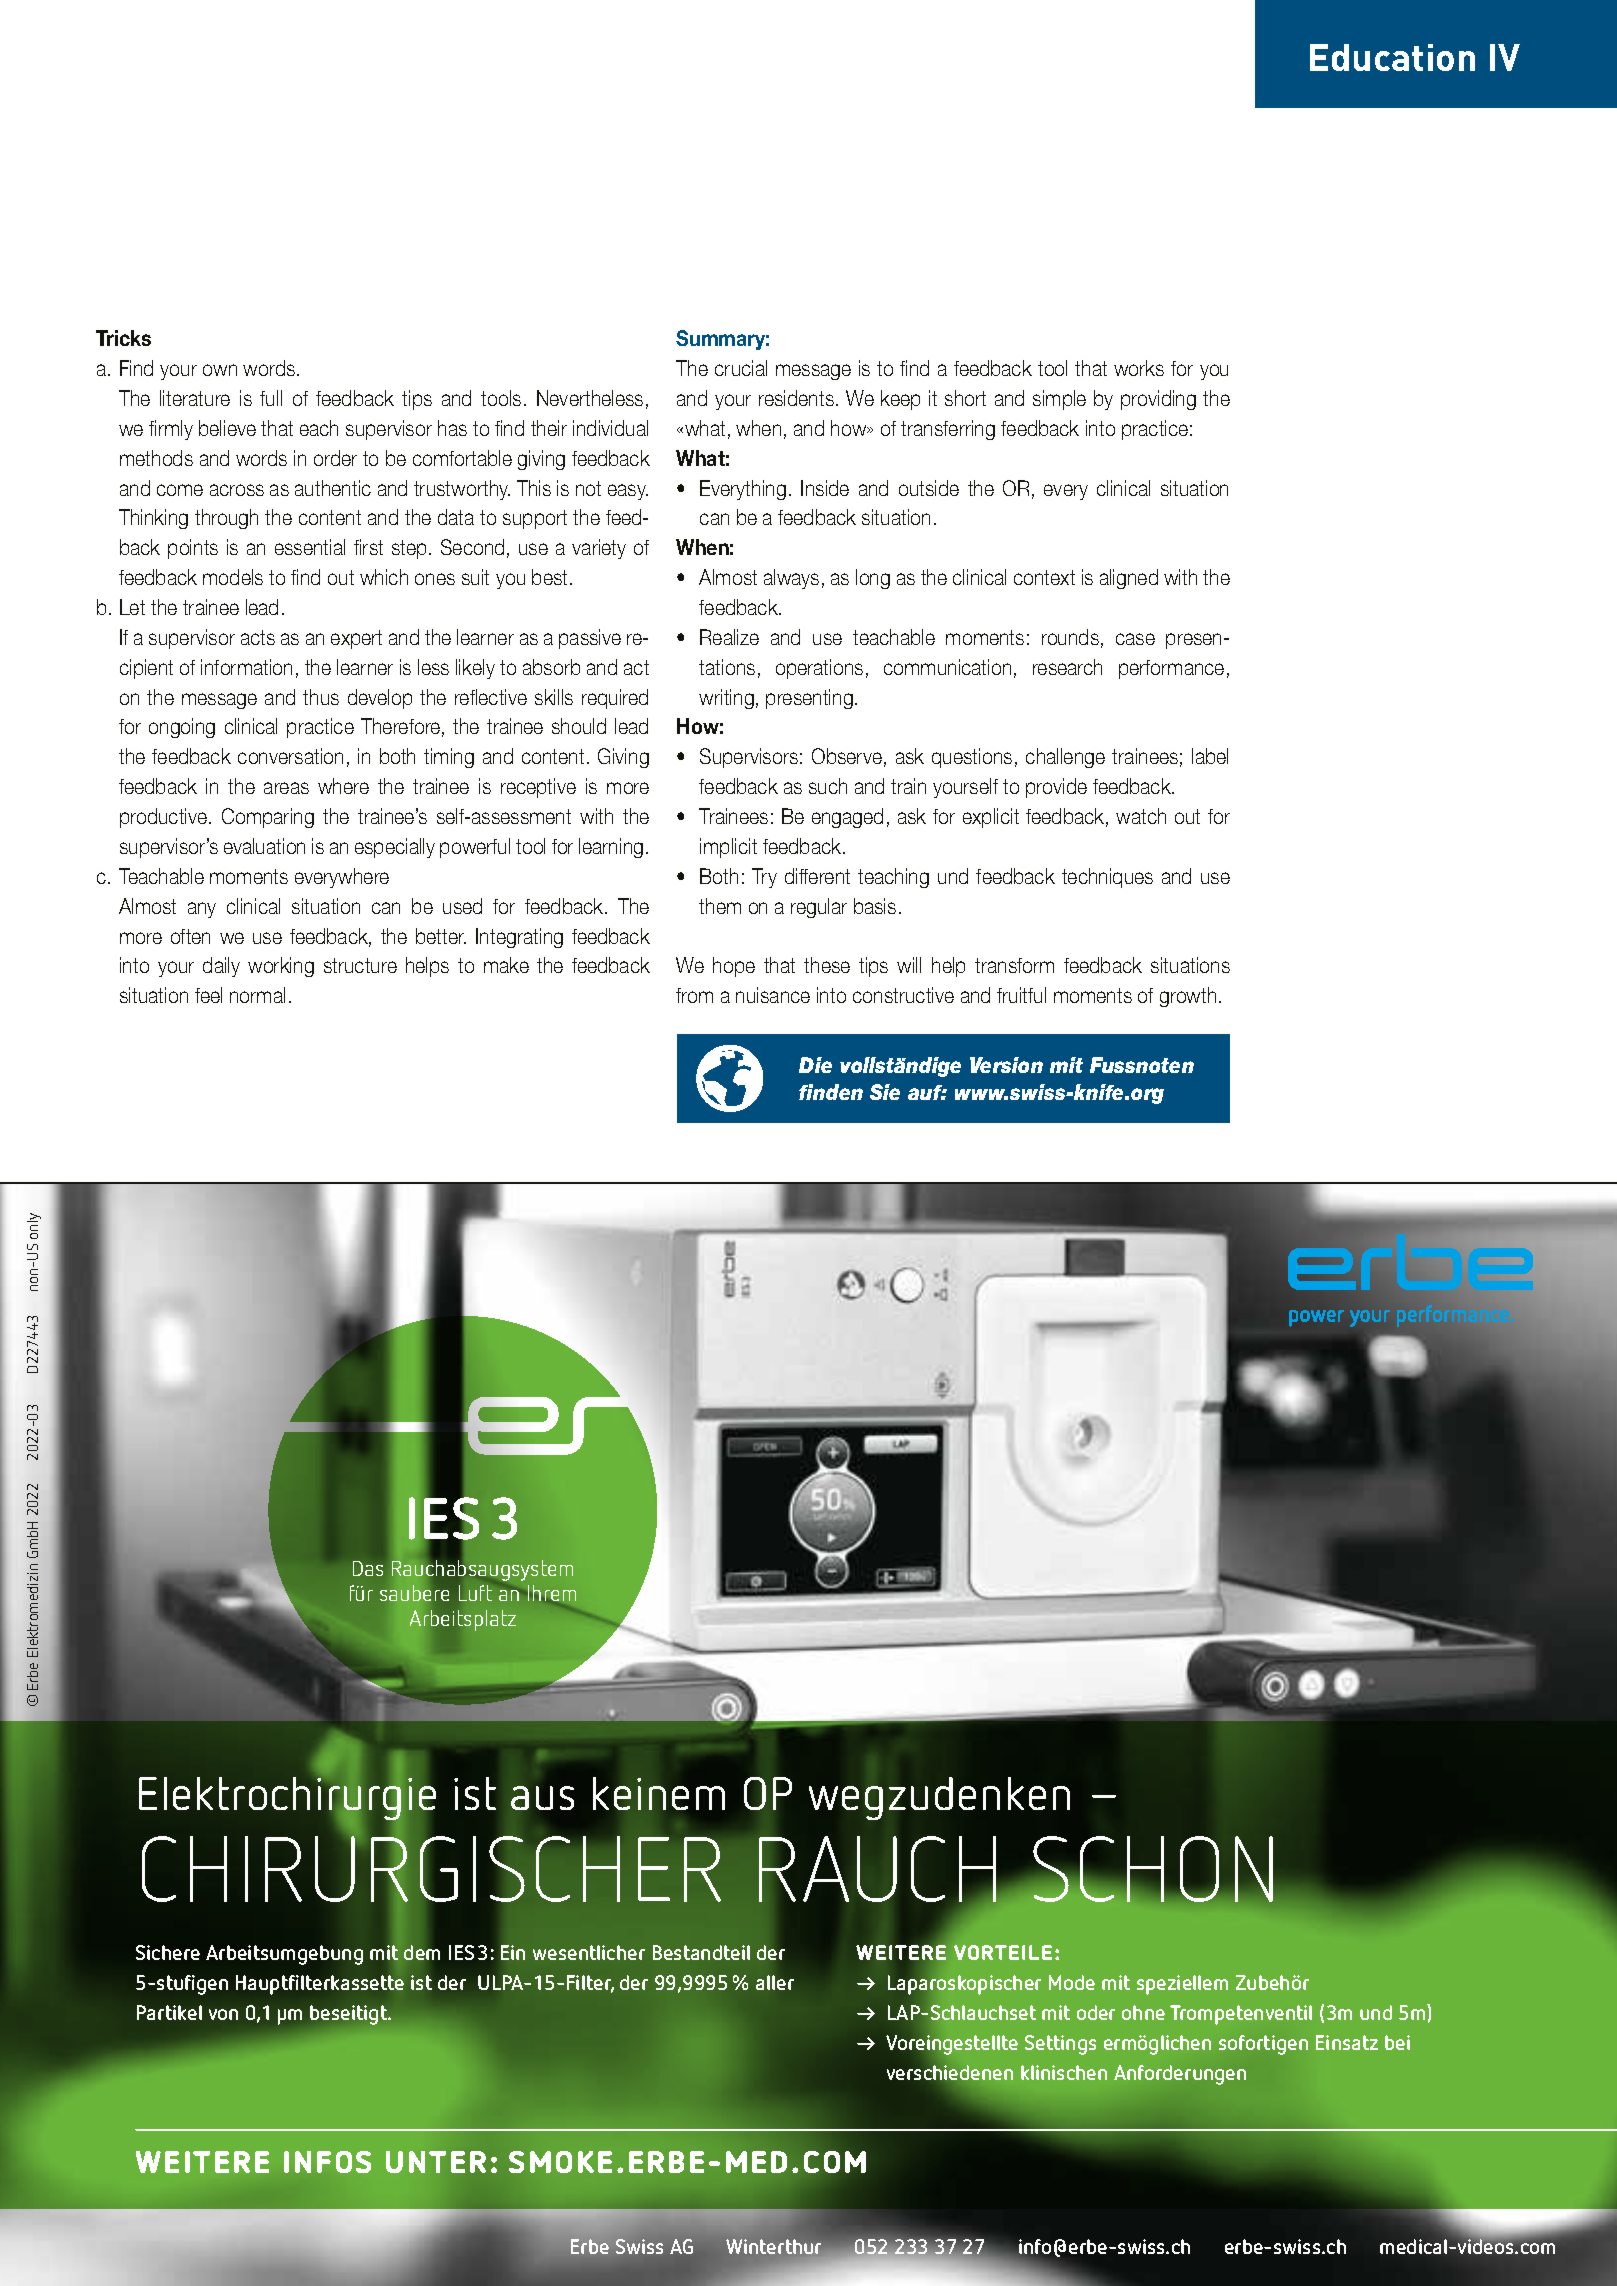  Describe the element at coordinates (741, 368) in the screenshot. I see `crucial` at that location.
